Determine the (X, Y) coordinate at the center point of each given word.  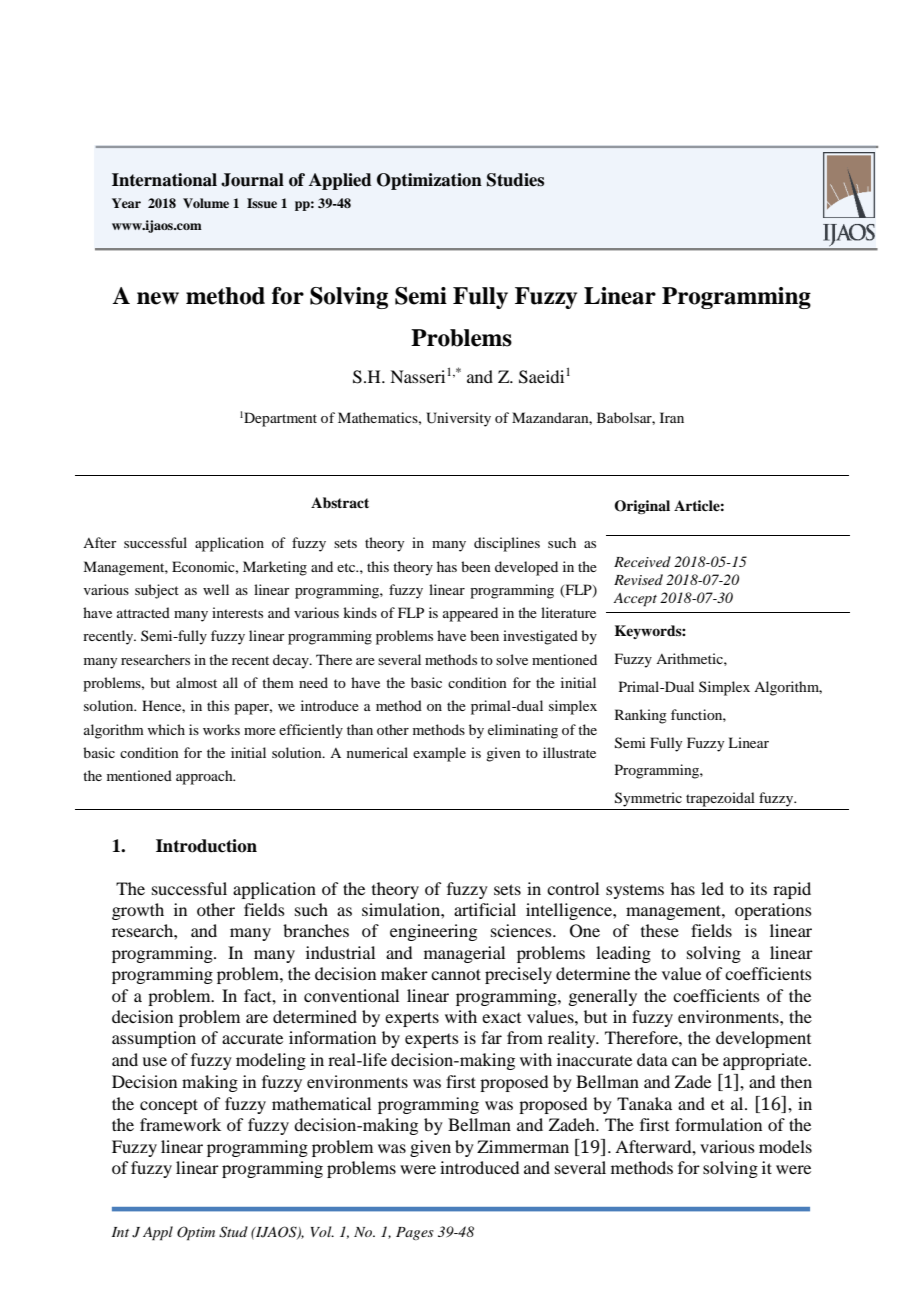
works (221, 729)
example (439, 754)
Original (642, 507)
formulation (718, 1124)
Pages (415, 1233)
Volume (206, 203)
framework (180, 1124)
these (660, 930)
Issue (262, 203)
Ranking (641, 716)
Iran (672, 417)
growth (138, 911)
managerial (464, 954)
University (458, 419)
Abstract (340, 502)
